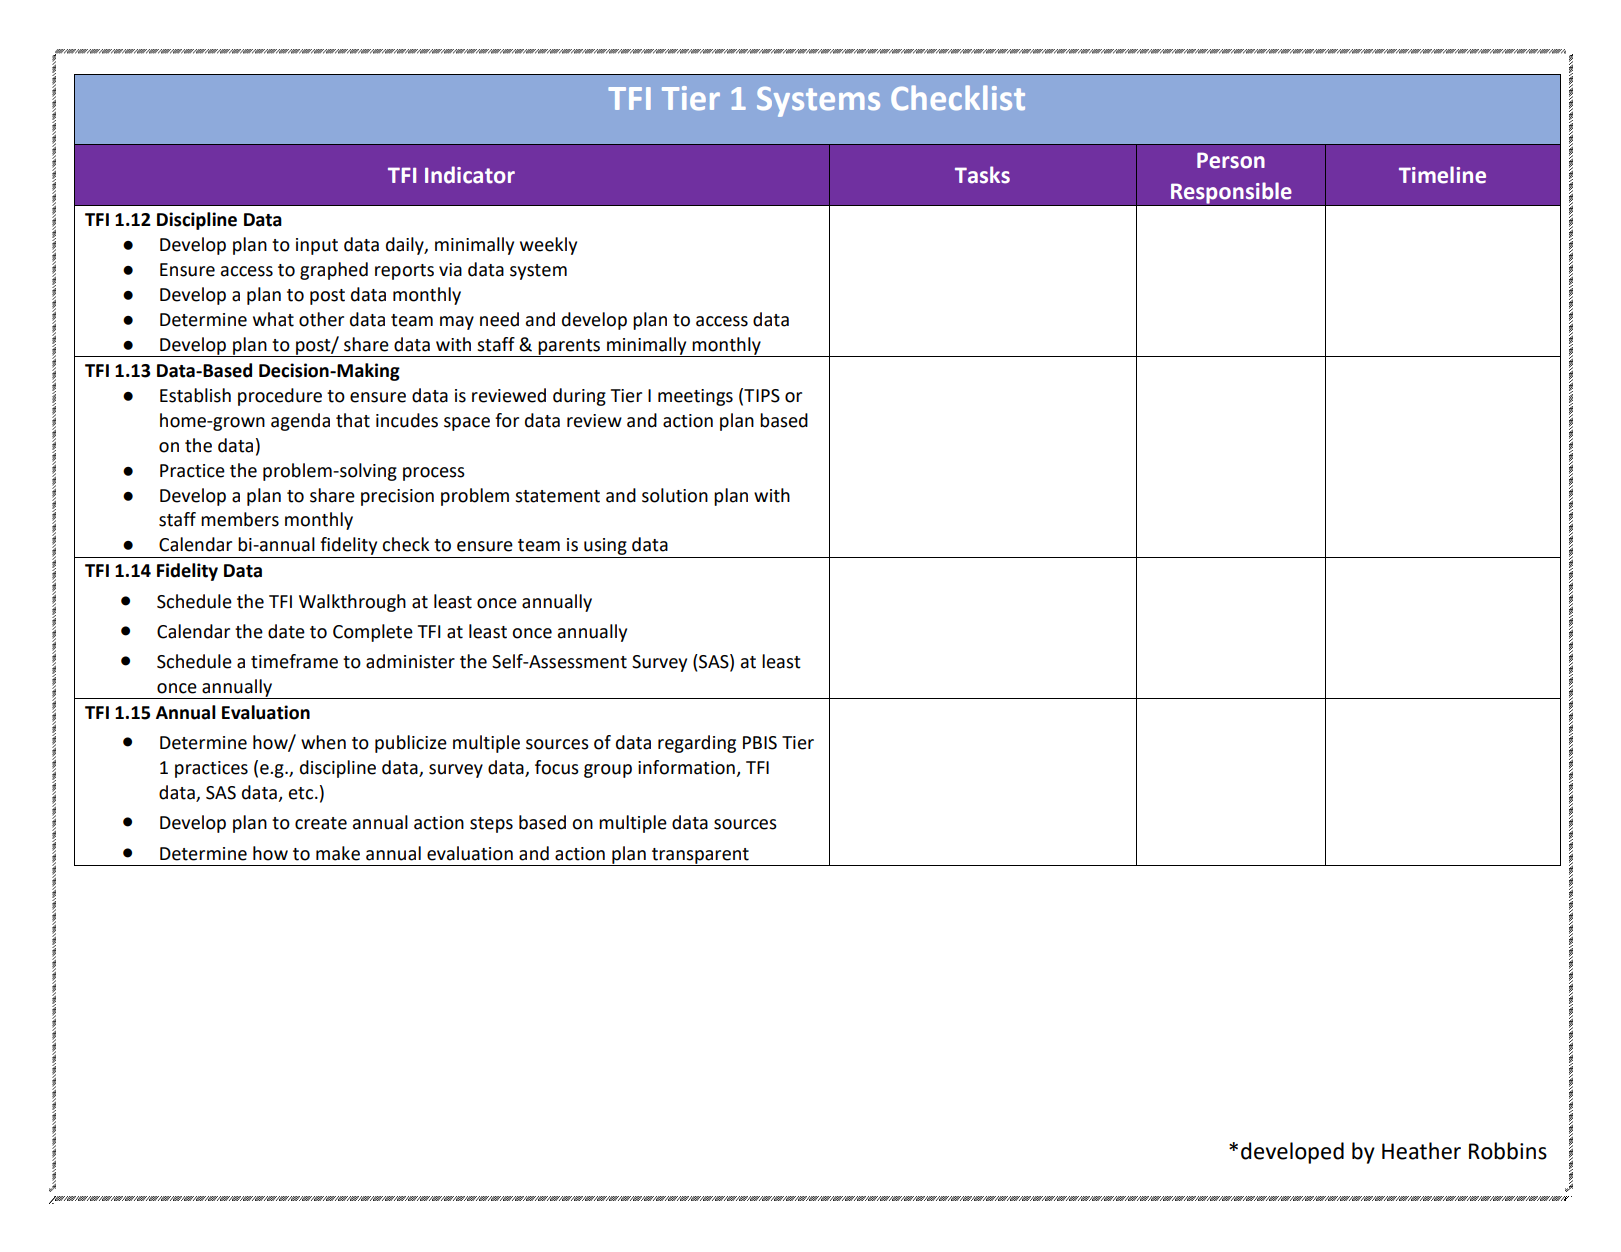 The width and height of the image is (1621, 1252). Describe the element at coordinates (321, 823) in the image. I see `create` at that location.
